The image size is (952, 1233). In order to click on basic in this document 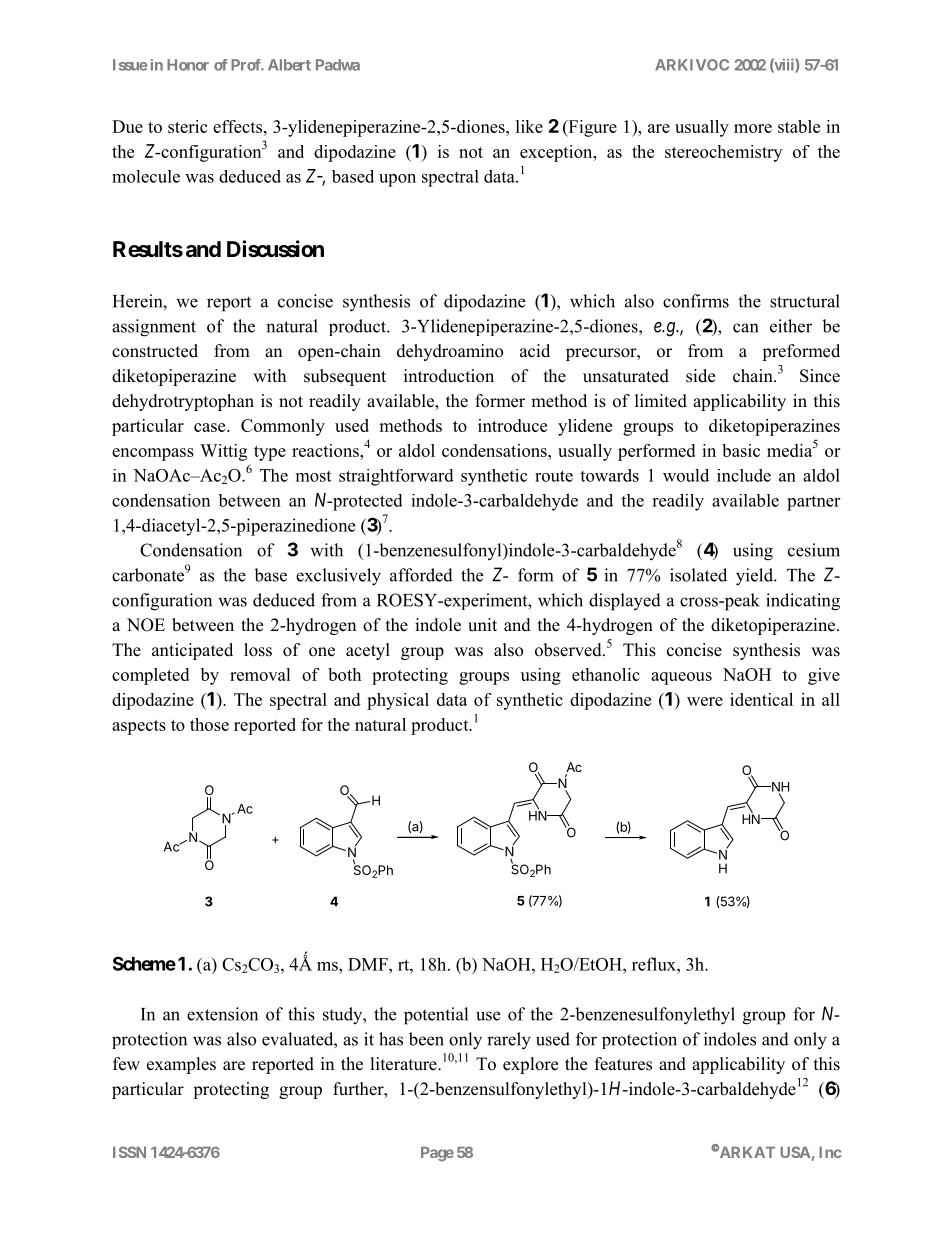, I will do `click(741, 450)`.
